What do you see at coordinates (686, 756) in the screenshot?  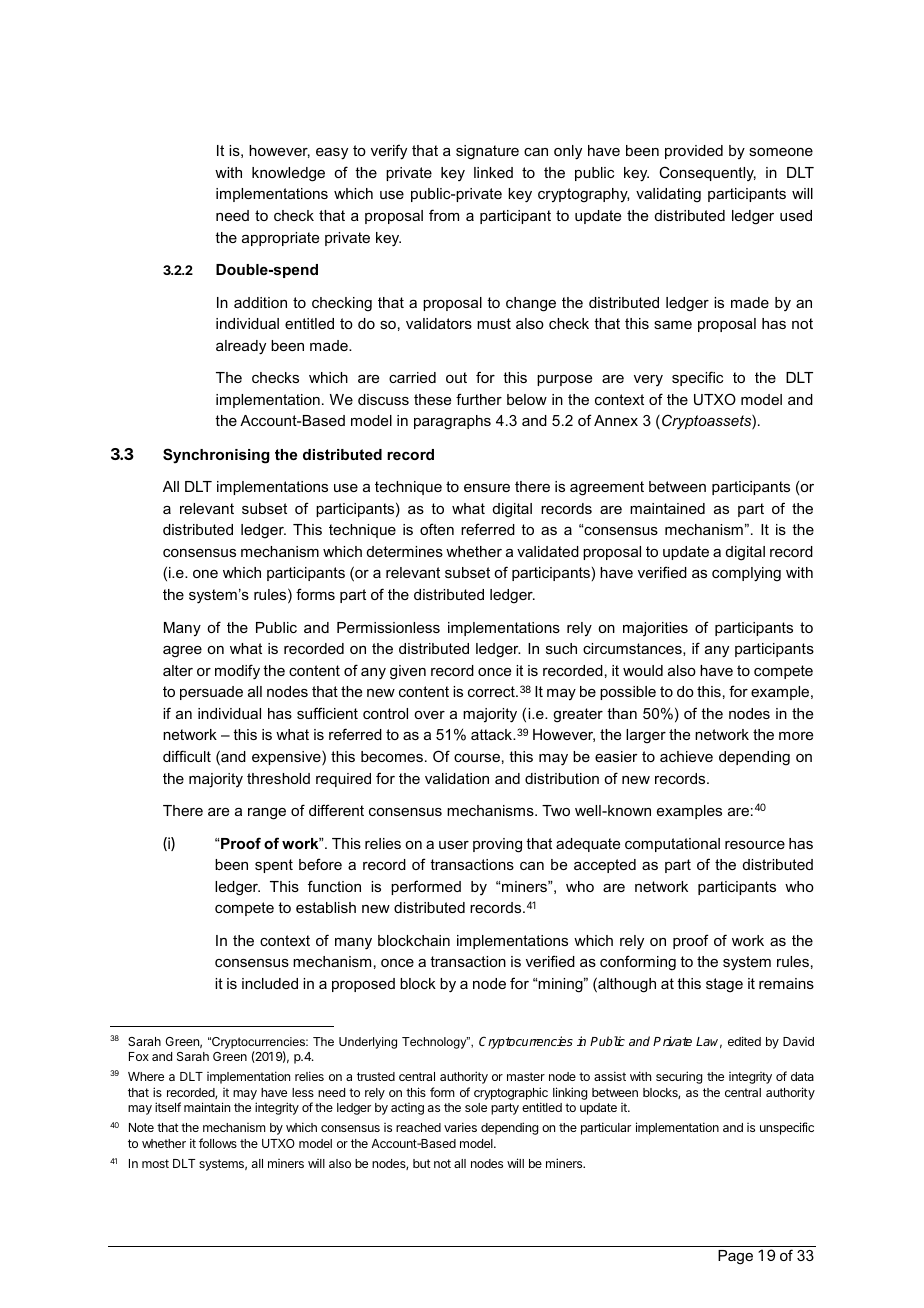 I see `achieve` at bounding box center [686, 756].
